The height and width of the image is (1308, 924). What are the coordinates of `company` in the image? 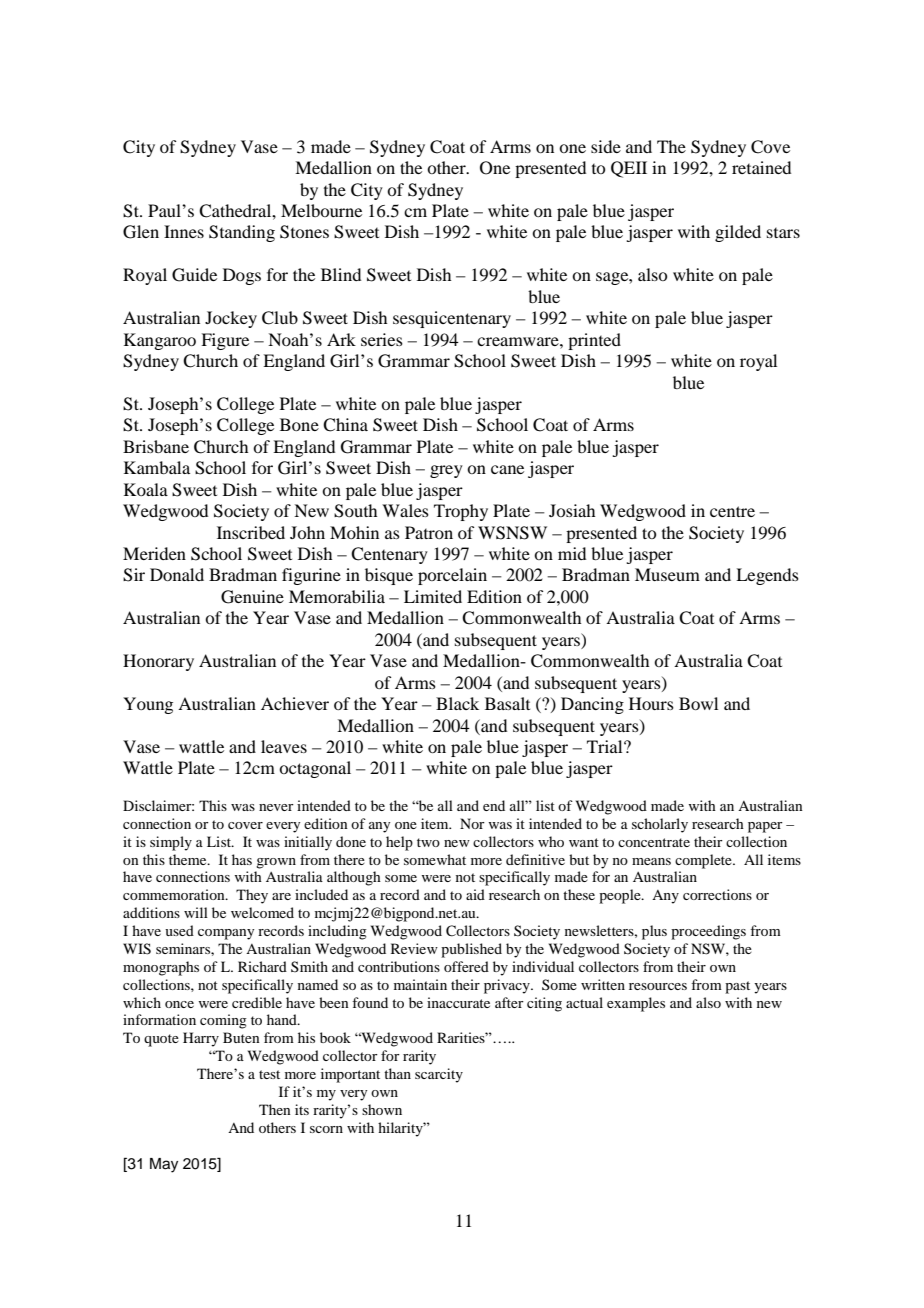 It's located at (226, 934).
